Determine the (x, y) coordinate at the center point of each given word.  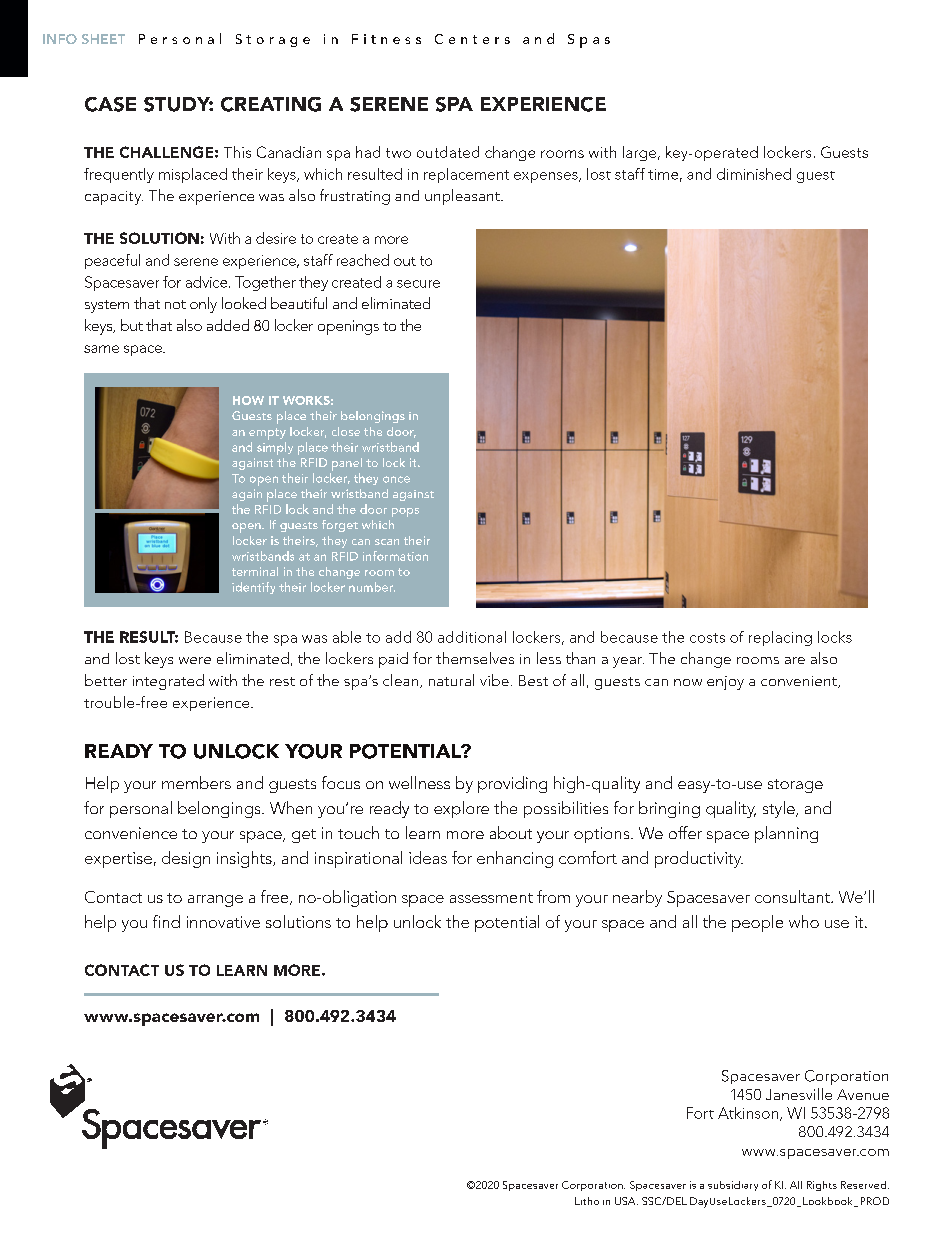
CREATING (271, 104)
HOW (248, 400)
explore (461, 809)
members (196, 782)
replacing (780, 638)
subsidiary (733, 1186)
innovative (223, 922)
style (780, 809)
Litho (587, 1201)
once (396, 479)
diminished (754, 174)
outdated (448, 152)
